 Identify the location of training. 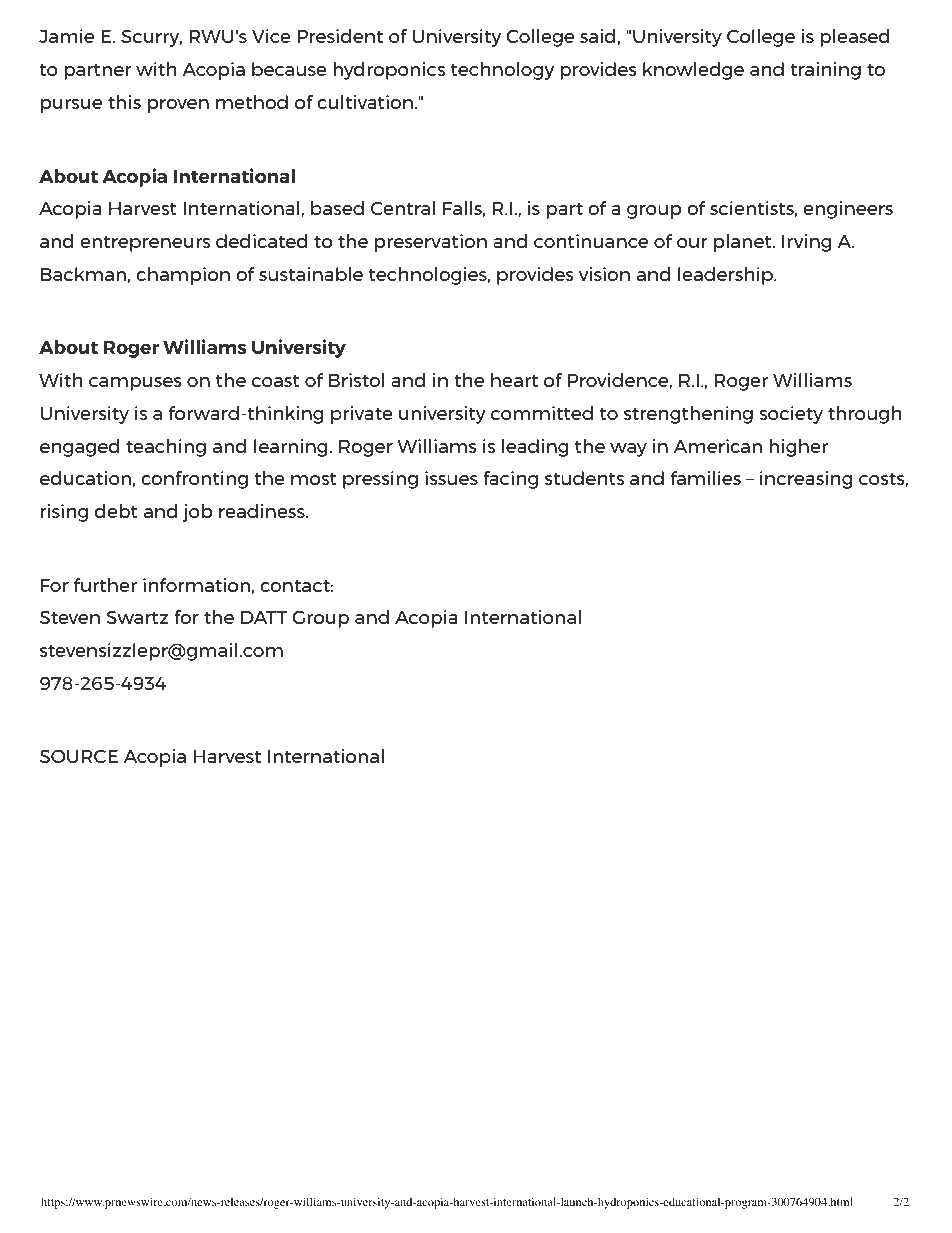
(826, 71).
